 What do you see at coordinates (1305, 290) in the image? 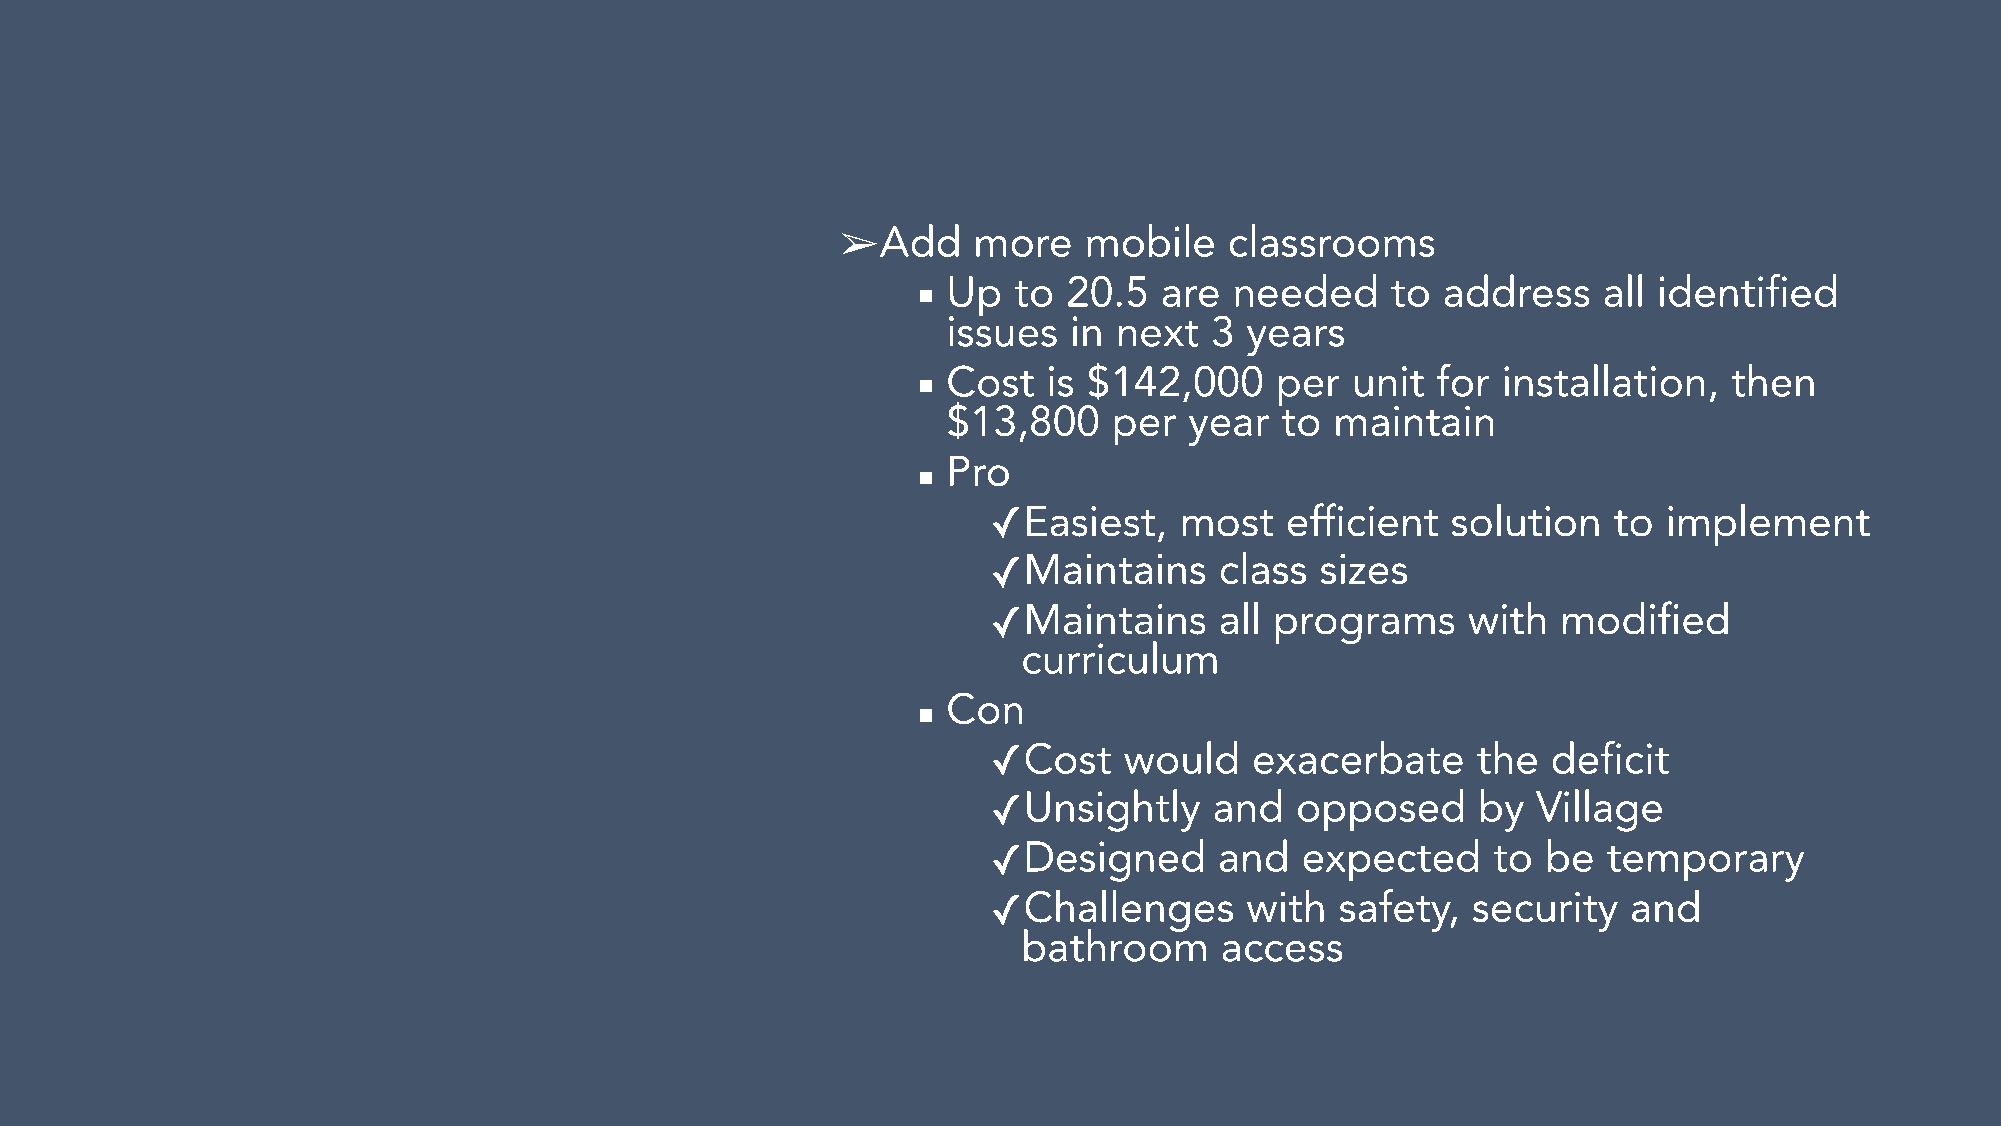
I see `needed` at bounding box center [1305, 290].
